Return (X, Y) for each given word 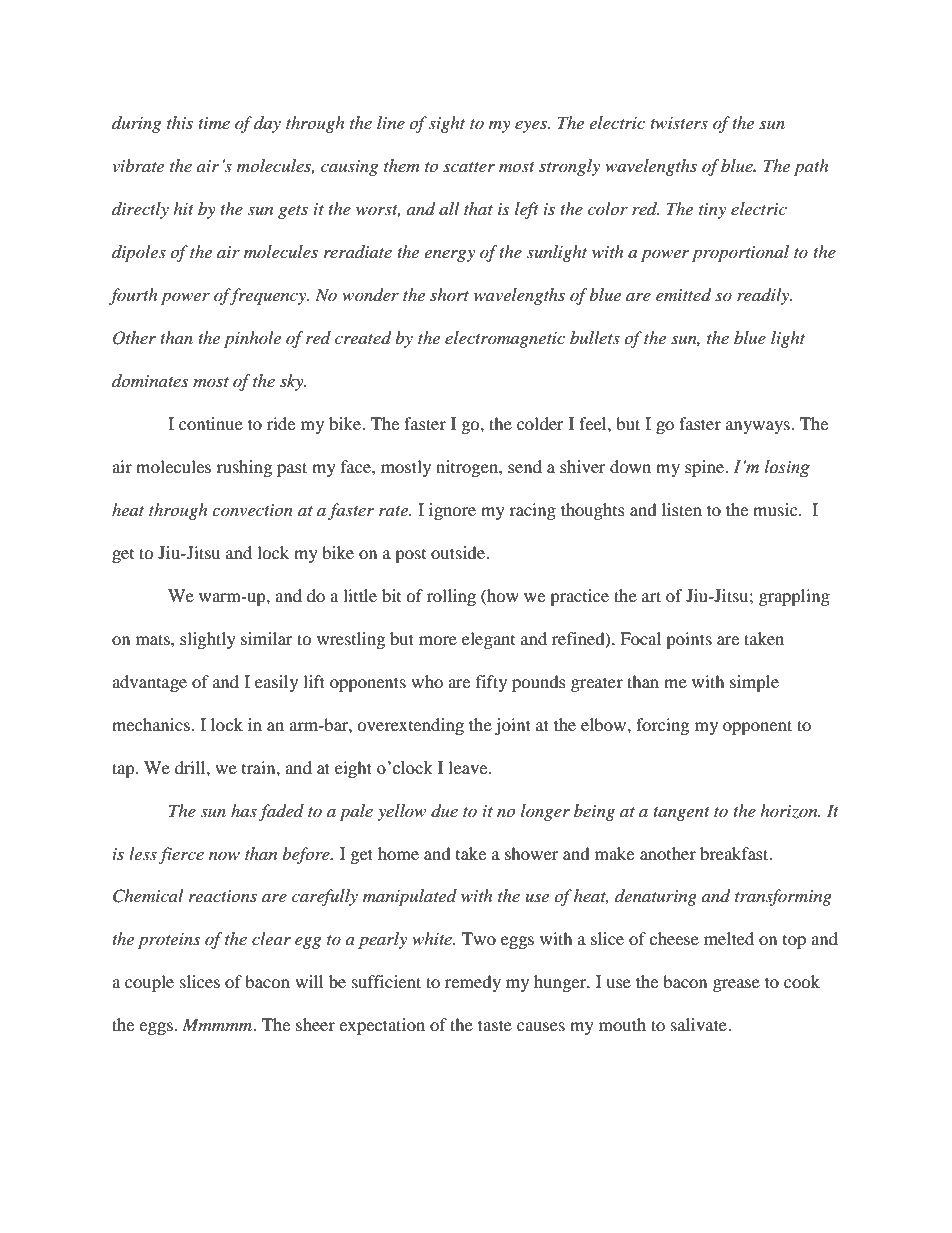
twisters (679, 123)
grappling (794, 597)
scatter (469, 167)
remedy (473, 983)
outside (459, 552)
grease (736, 985)
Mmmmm (218, 1024)
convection (252, 510)
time (214, 123)
